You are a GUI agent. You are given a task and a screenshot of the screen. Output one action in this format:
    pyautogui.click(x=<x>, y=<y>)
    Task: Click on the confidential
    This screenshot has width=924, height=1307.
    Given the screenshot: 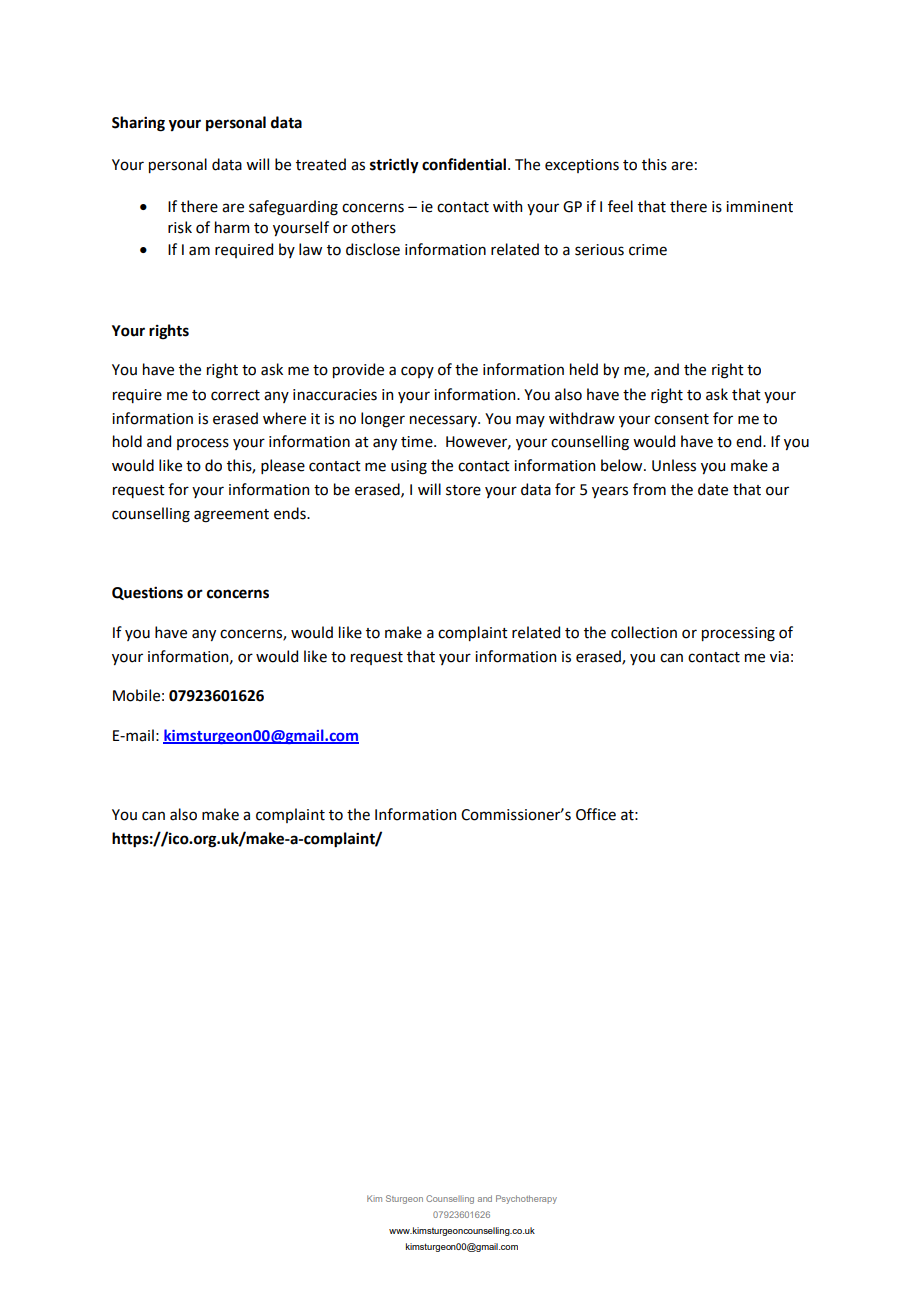 What is the action you would take?
    pyautogui.click(x=464, y=164)
